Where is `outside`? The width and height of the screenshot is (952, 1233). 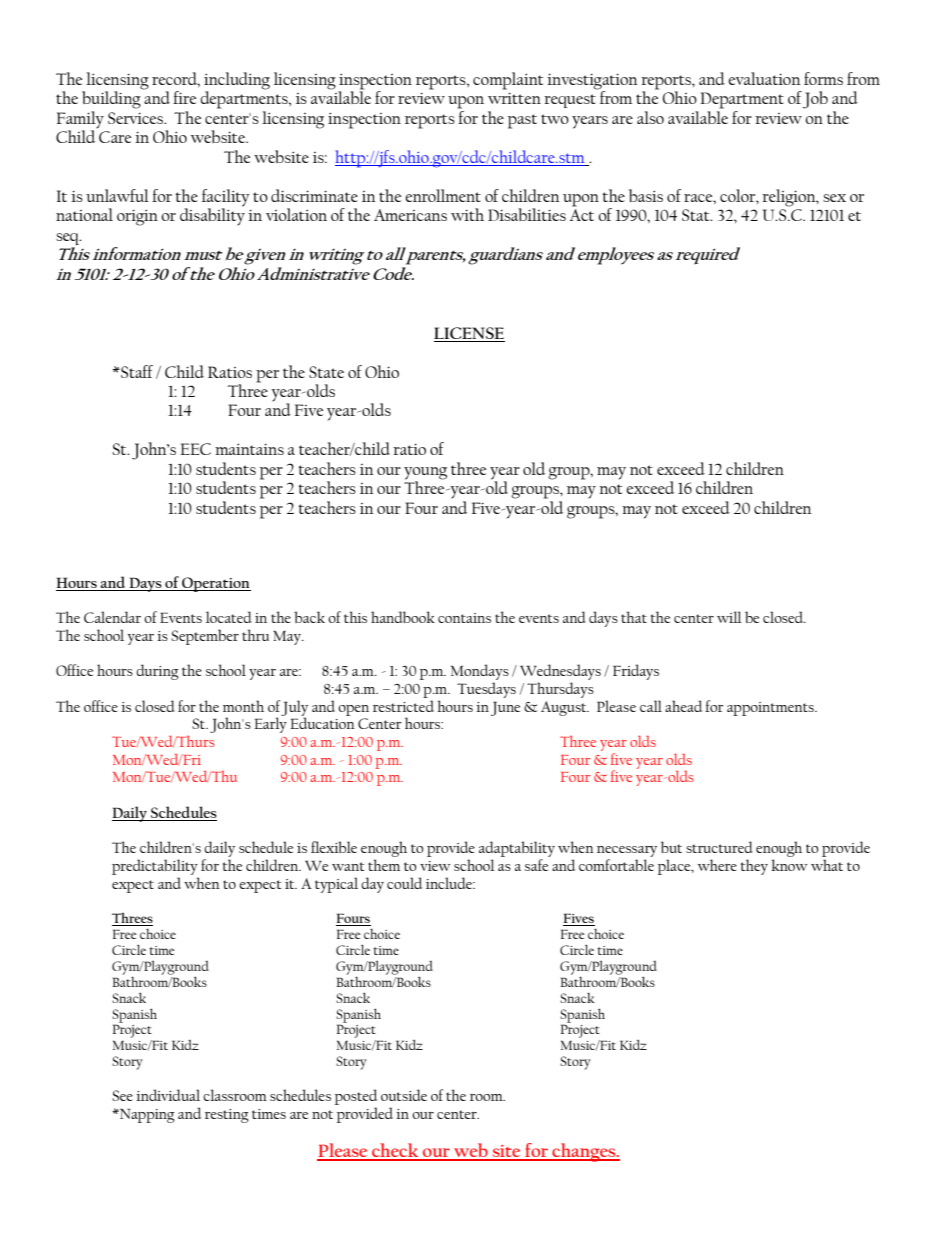 outside is located at coordinates (404, 1095).
